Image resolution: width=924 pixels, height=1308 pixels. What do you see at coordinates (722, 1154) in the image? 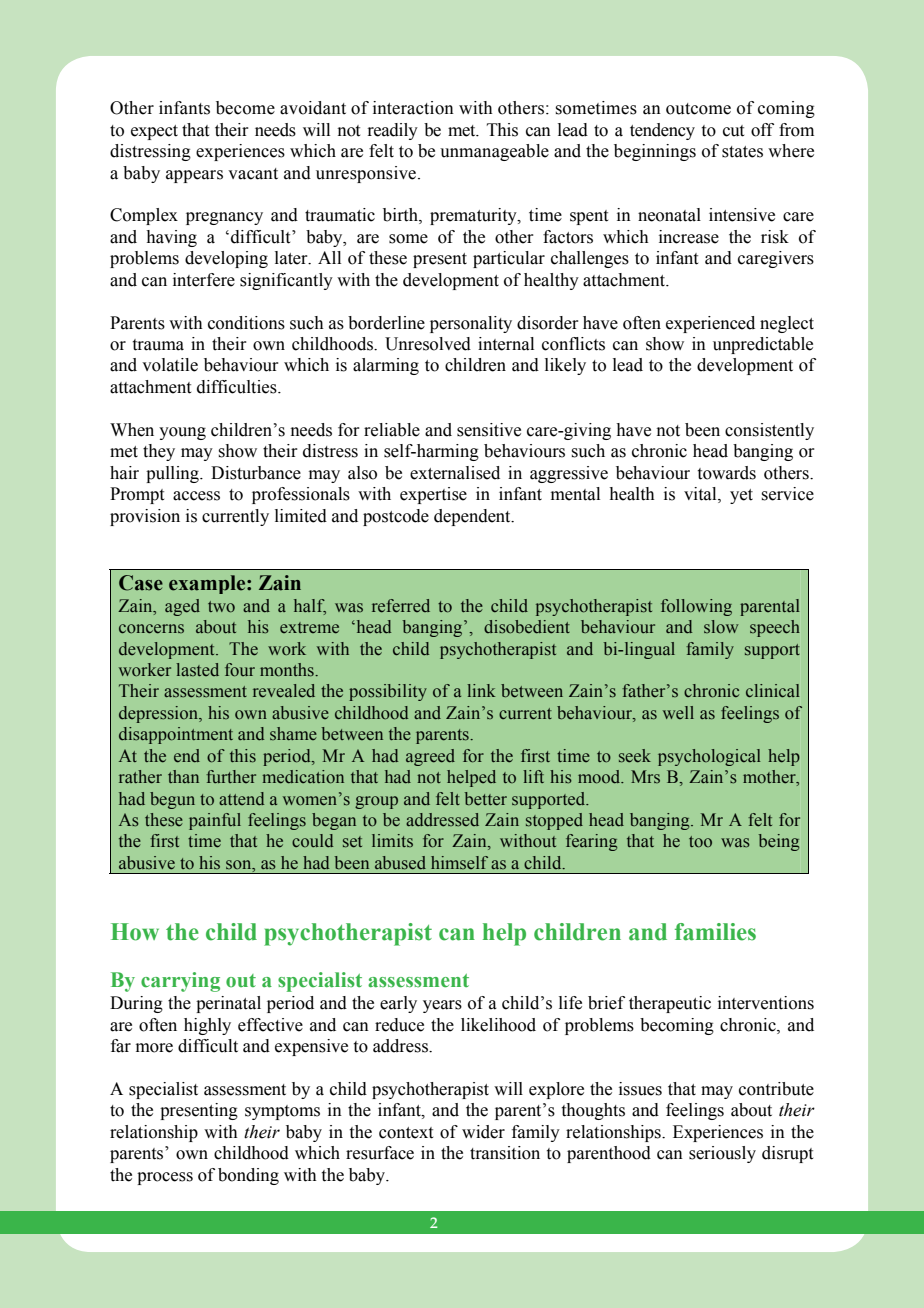
I see `seriously` at bounding box center [722, 1154].
